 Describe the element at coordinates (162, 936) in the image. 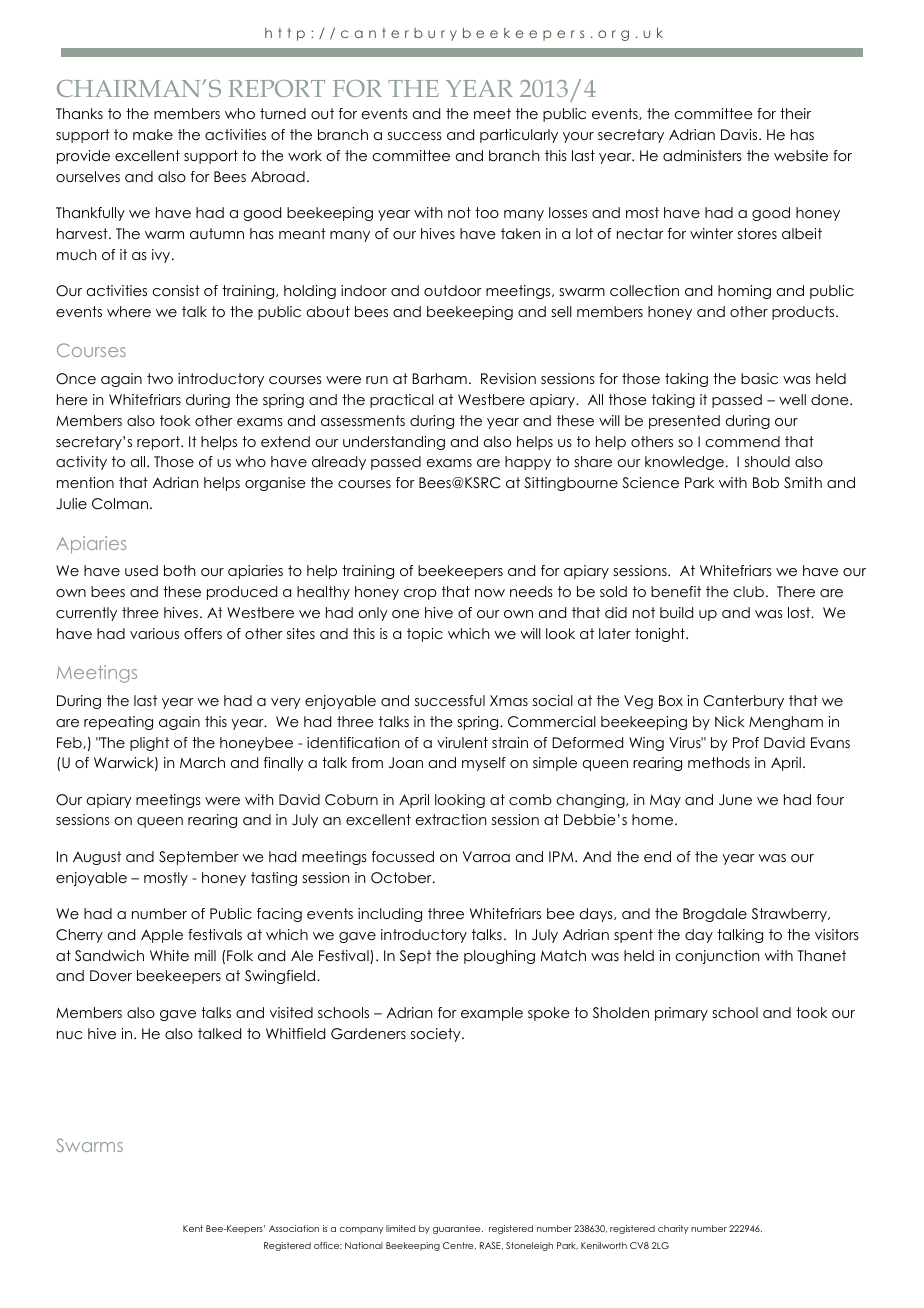

I see `Apple` at that location.
